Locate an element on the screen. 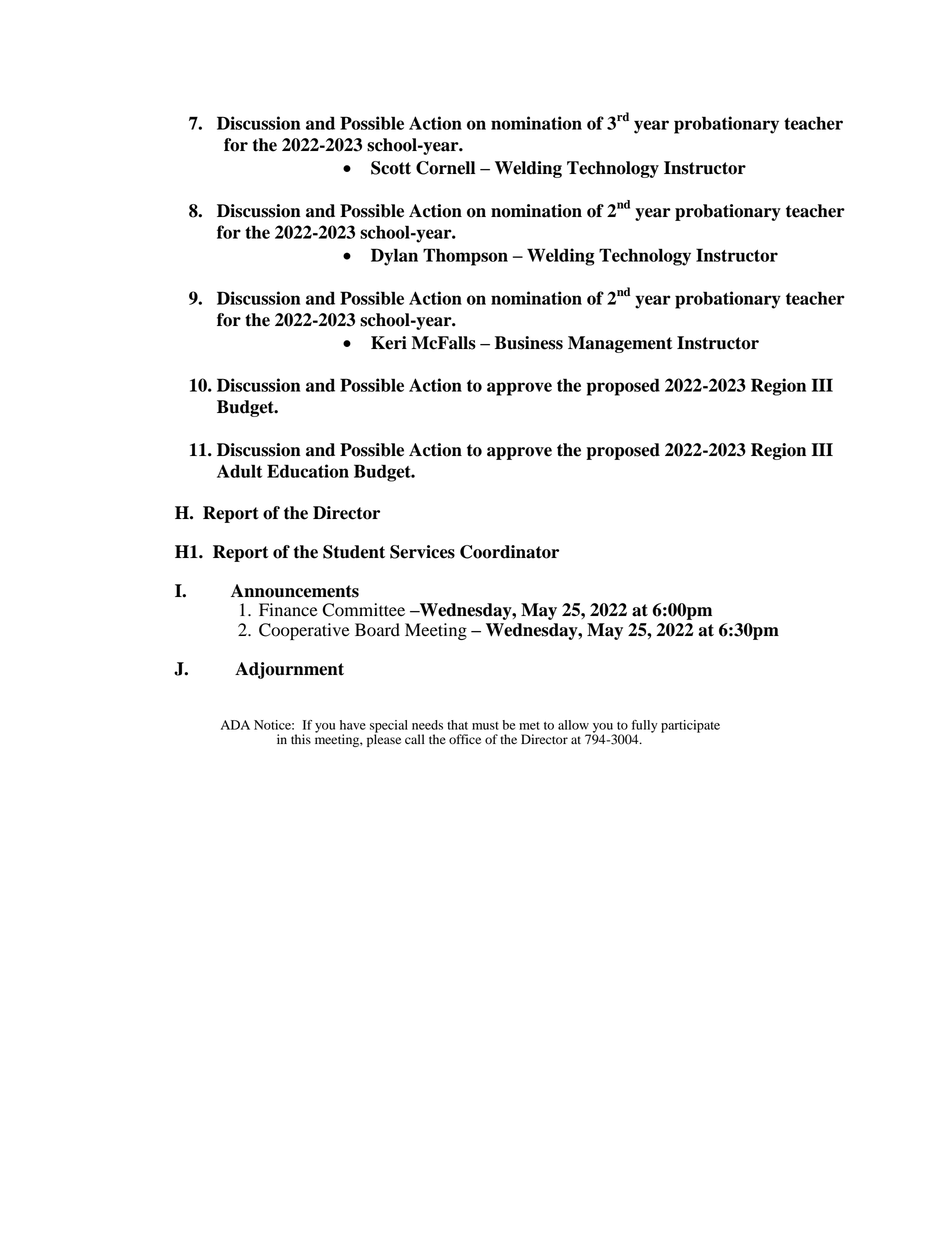 This screenshot has height=1233, width=952. that is located at coordinates (457, 725).
